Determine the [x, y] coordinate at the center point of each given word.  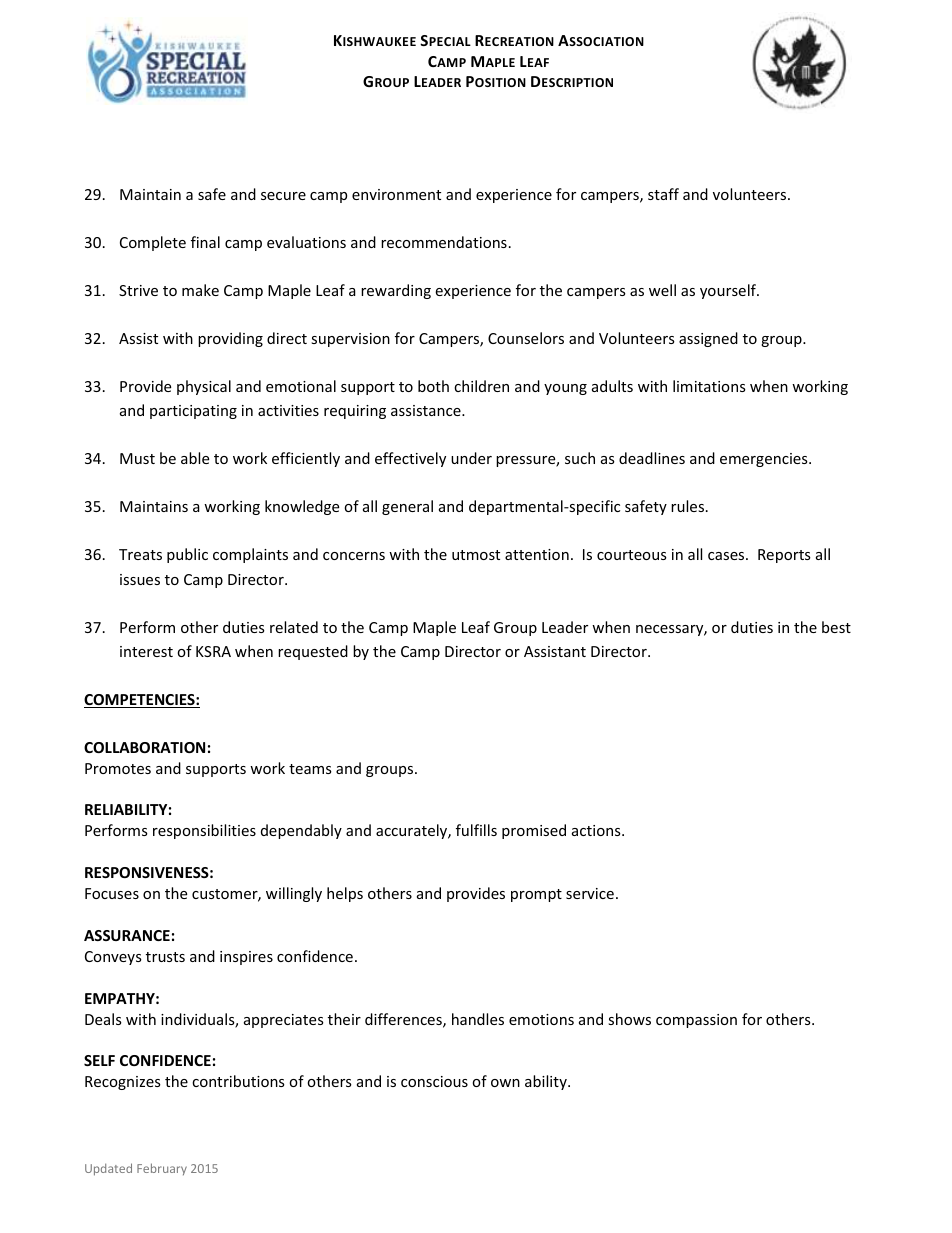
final [205, 242]
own [505, 1083]
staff [663, 194]
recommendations [444, 242]
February [162, 1169]
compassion [696, 1021]
